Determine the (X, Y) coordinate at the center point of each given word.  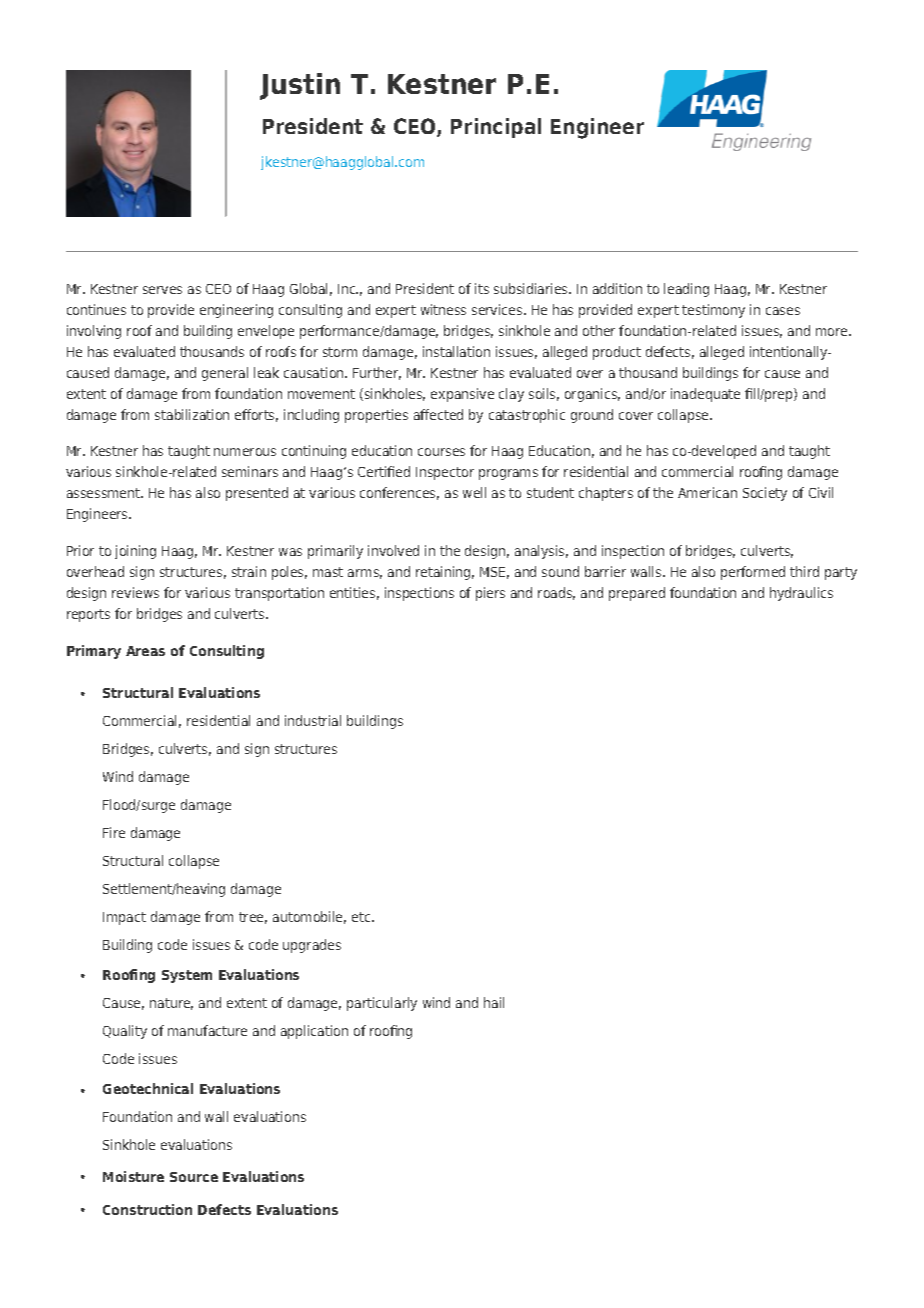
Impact (124, 918)
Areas (145, 651)
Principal (496, 128)
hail (494, 1002)
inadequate (705, 395)
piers (490, 594)
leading (686, 290)
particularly (382, 1004)
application (314, 1032)
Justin (300, 86)
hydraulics (801, 594)
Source (194, 1177)
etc (362, 917)
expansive (462, 395)
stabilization (192, 414)
